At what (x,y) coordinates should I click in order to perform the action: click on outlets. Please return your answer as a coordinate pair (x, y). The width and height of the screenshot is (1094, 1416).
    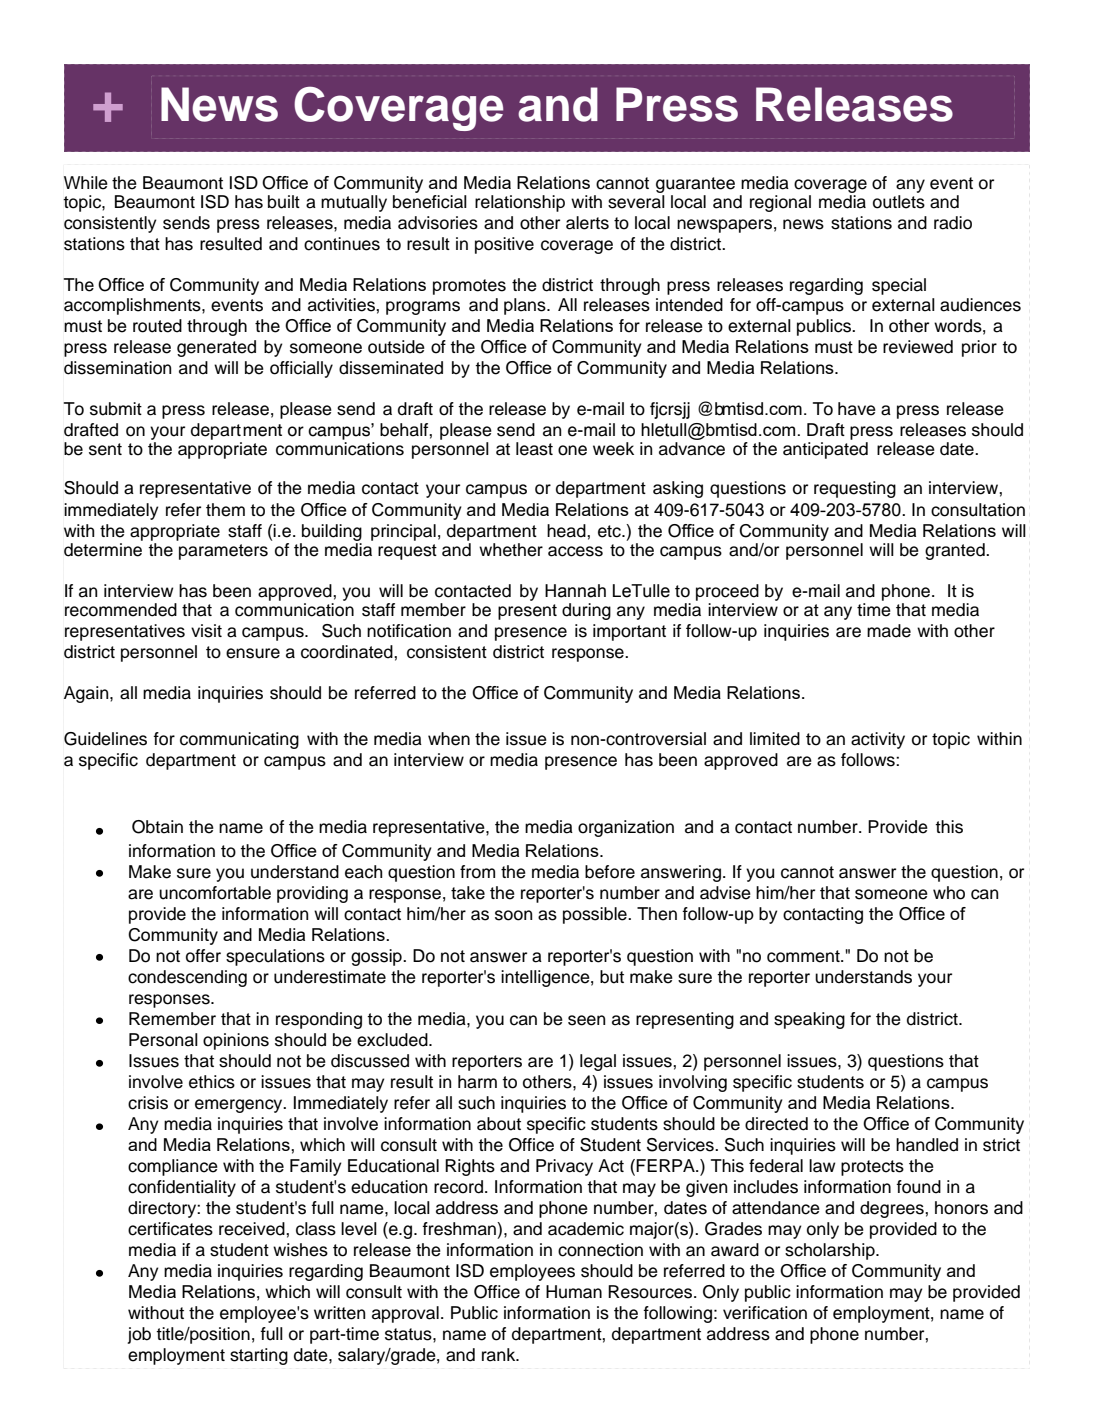
    Looking at the image, I should click on (899, 202).
